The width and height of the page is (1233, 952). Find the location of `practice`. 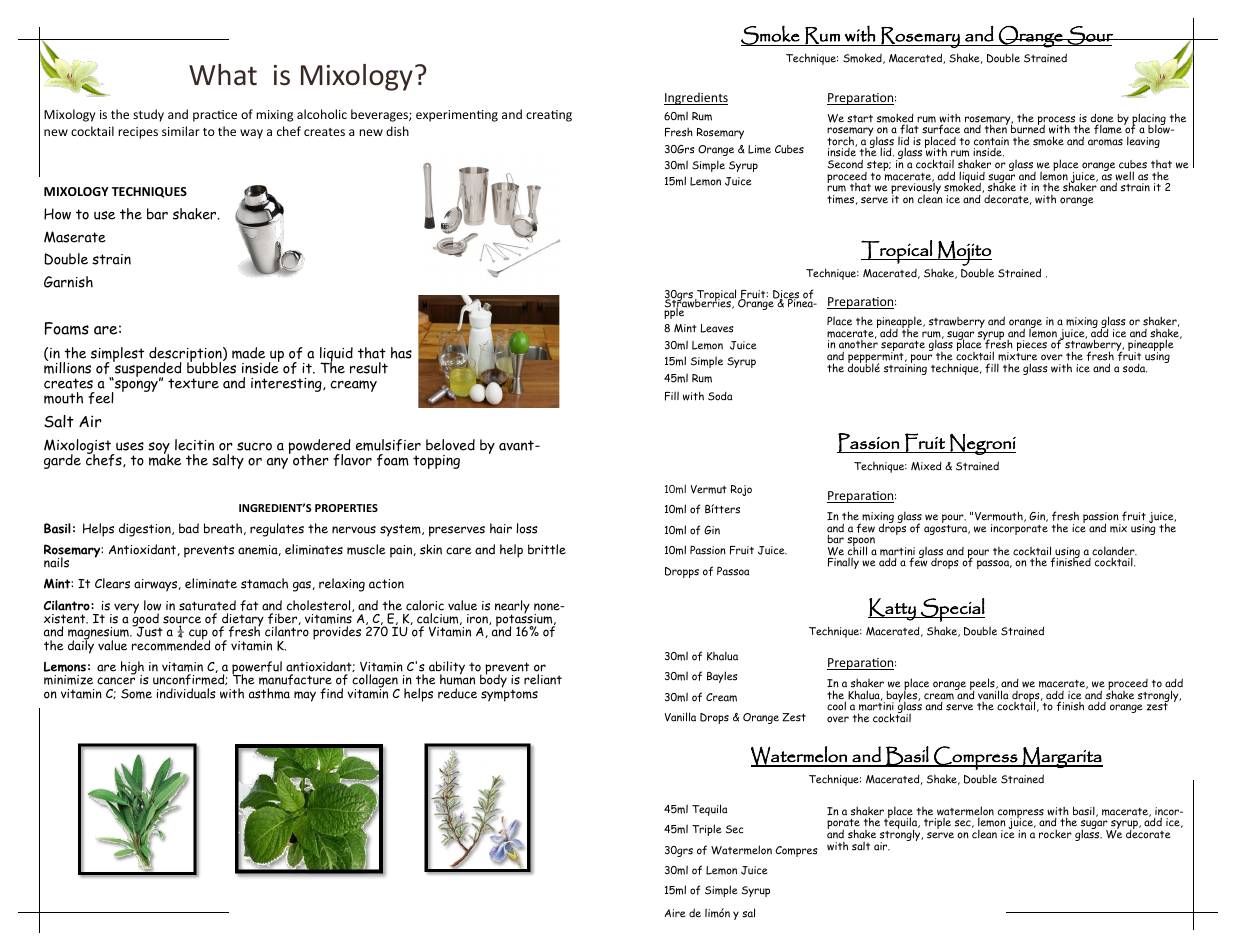

practice is located at coordinates (215, 116).
